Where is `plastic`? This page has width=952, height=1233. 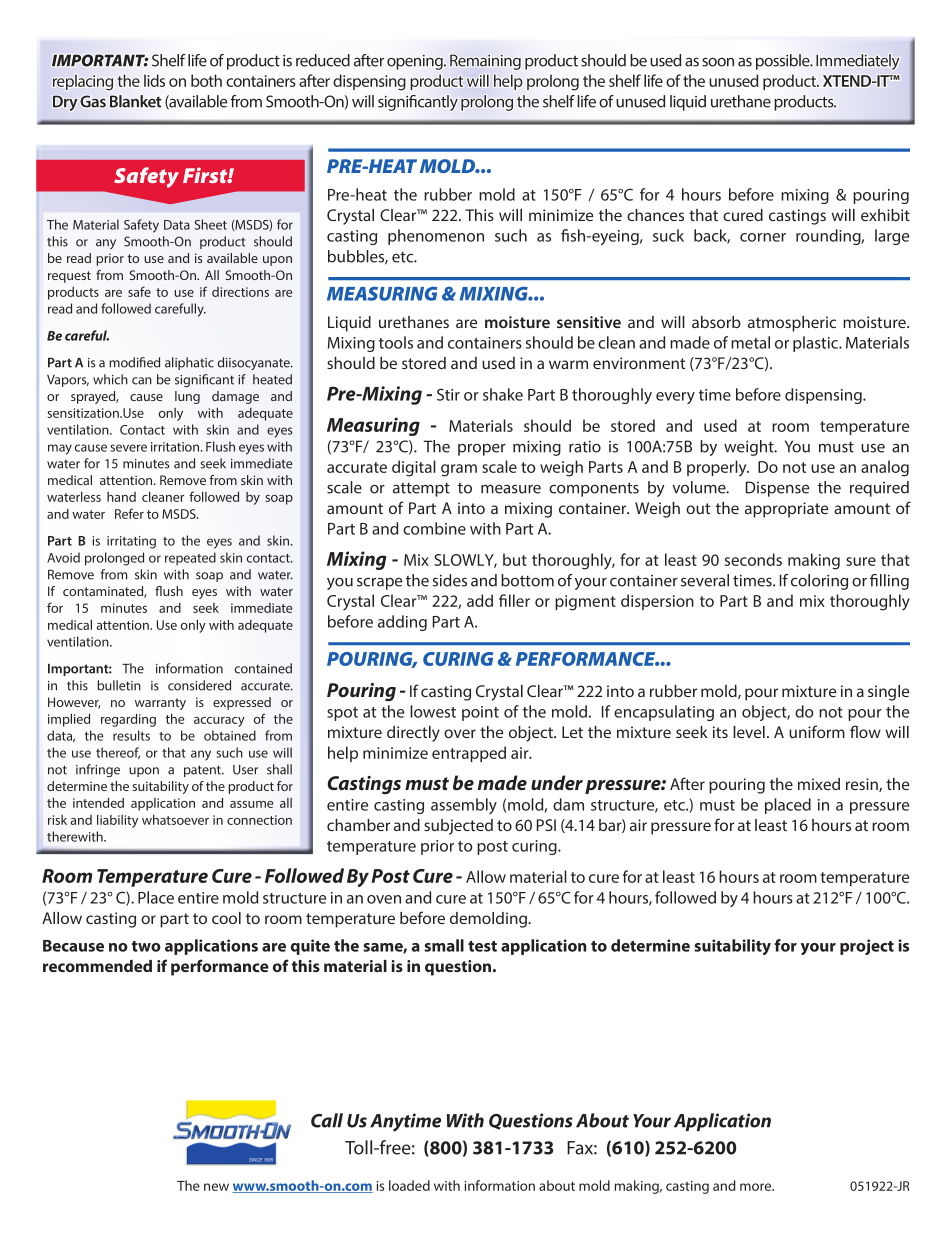 plastic is located at coordinates (817, 344).
